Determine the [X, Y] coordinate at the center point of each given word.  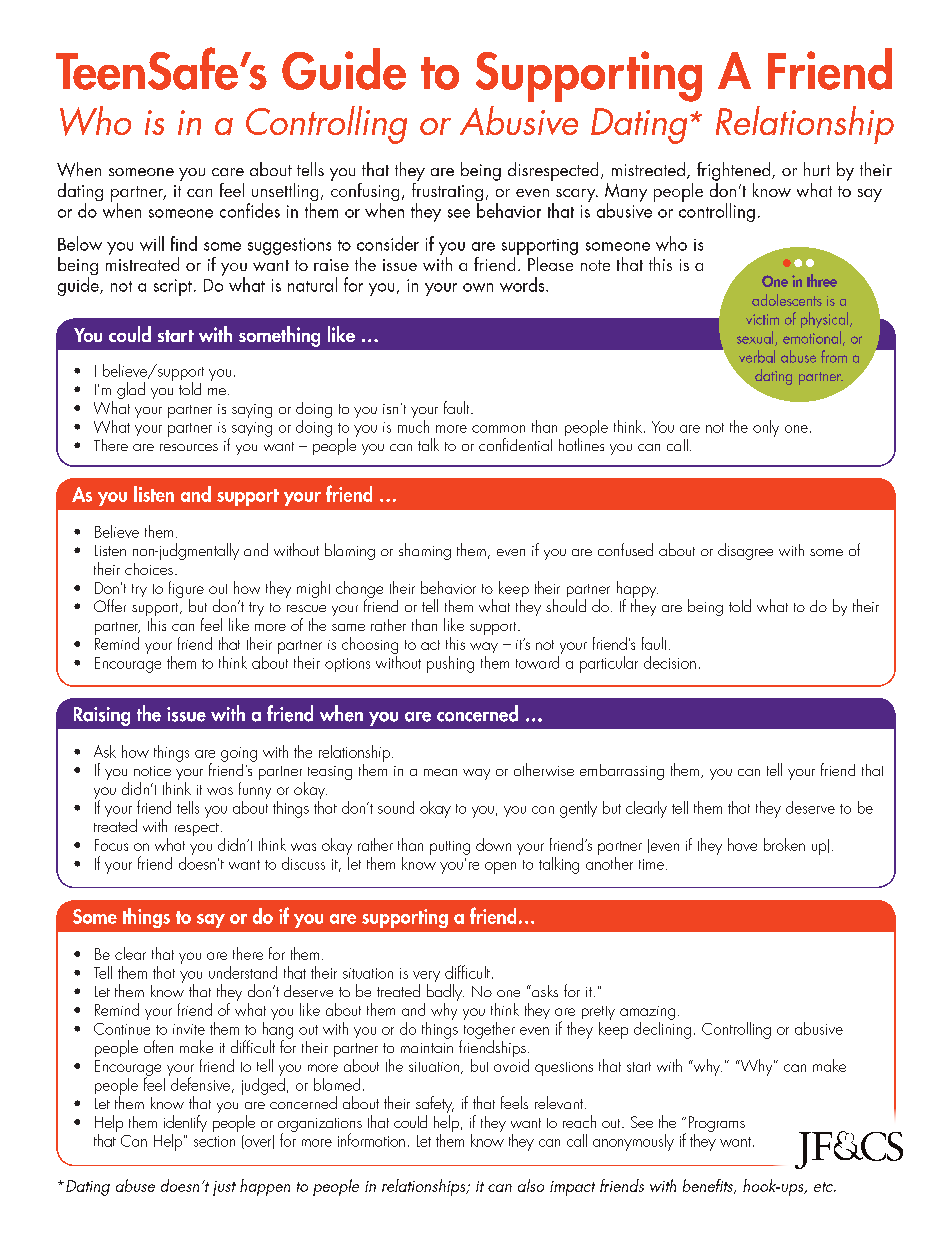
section [214, 1141]
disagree [745, 551]
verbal [757, 356]
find [184, 243]
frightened [735, 171]
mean [440, 772]
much [413, 425]
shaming [425, 551]
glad [131, 390]
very [426, 978]
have [742, 844]
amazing [647, 1013]
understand [243, 972]
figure [186, 590]
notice [152, 771]
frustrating [447, 192]
